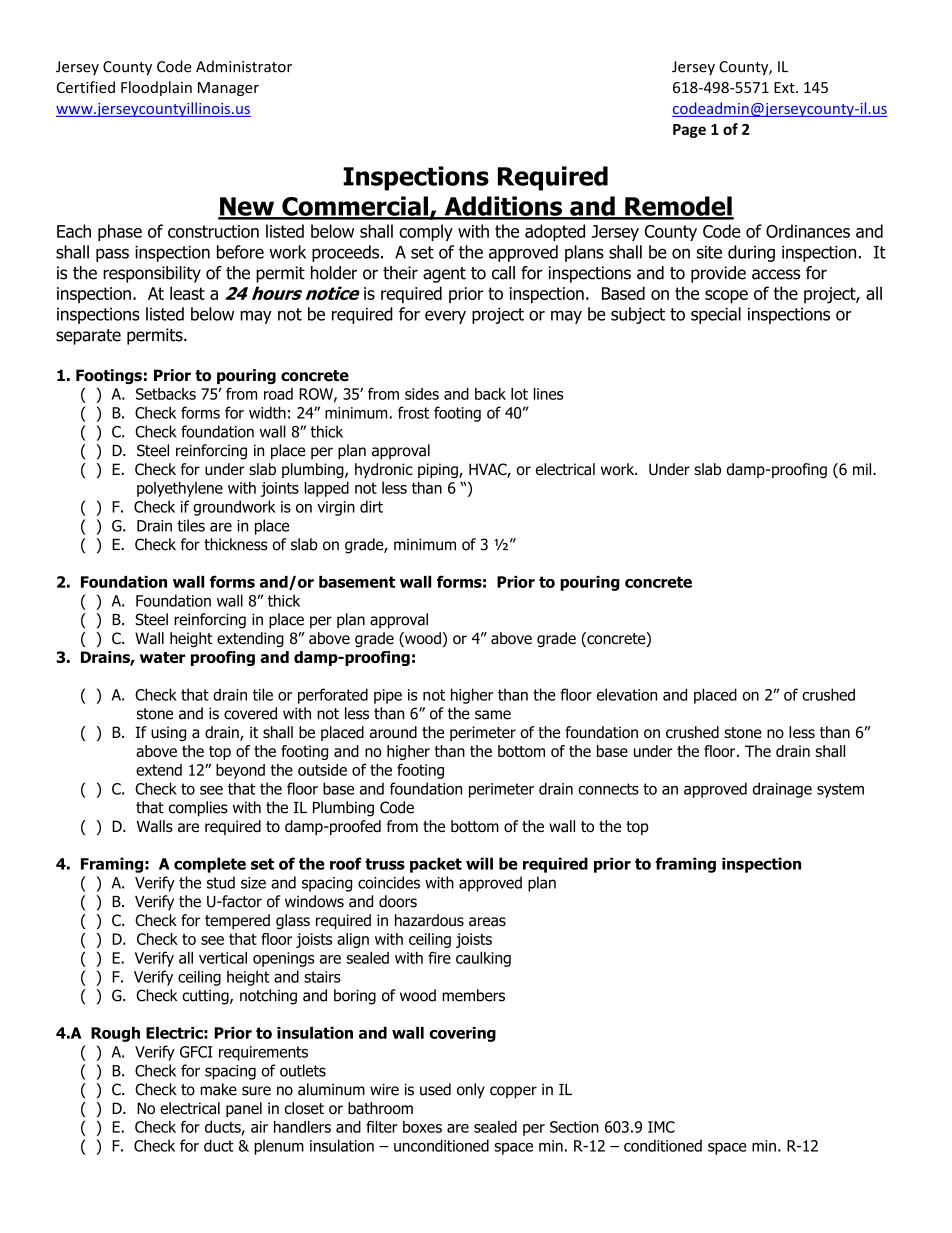 Image resolution: width=952 pixels, height=1233 pixels. What do you see at coordinates (218, 1089) in the screenshot?
I see `make` at bounding box center [218, 1089].
